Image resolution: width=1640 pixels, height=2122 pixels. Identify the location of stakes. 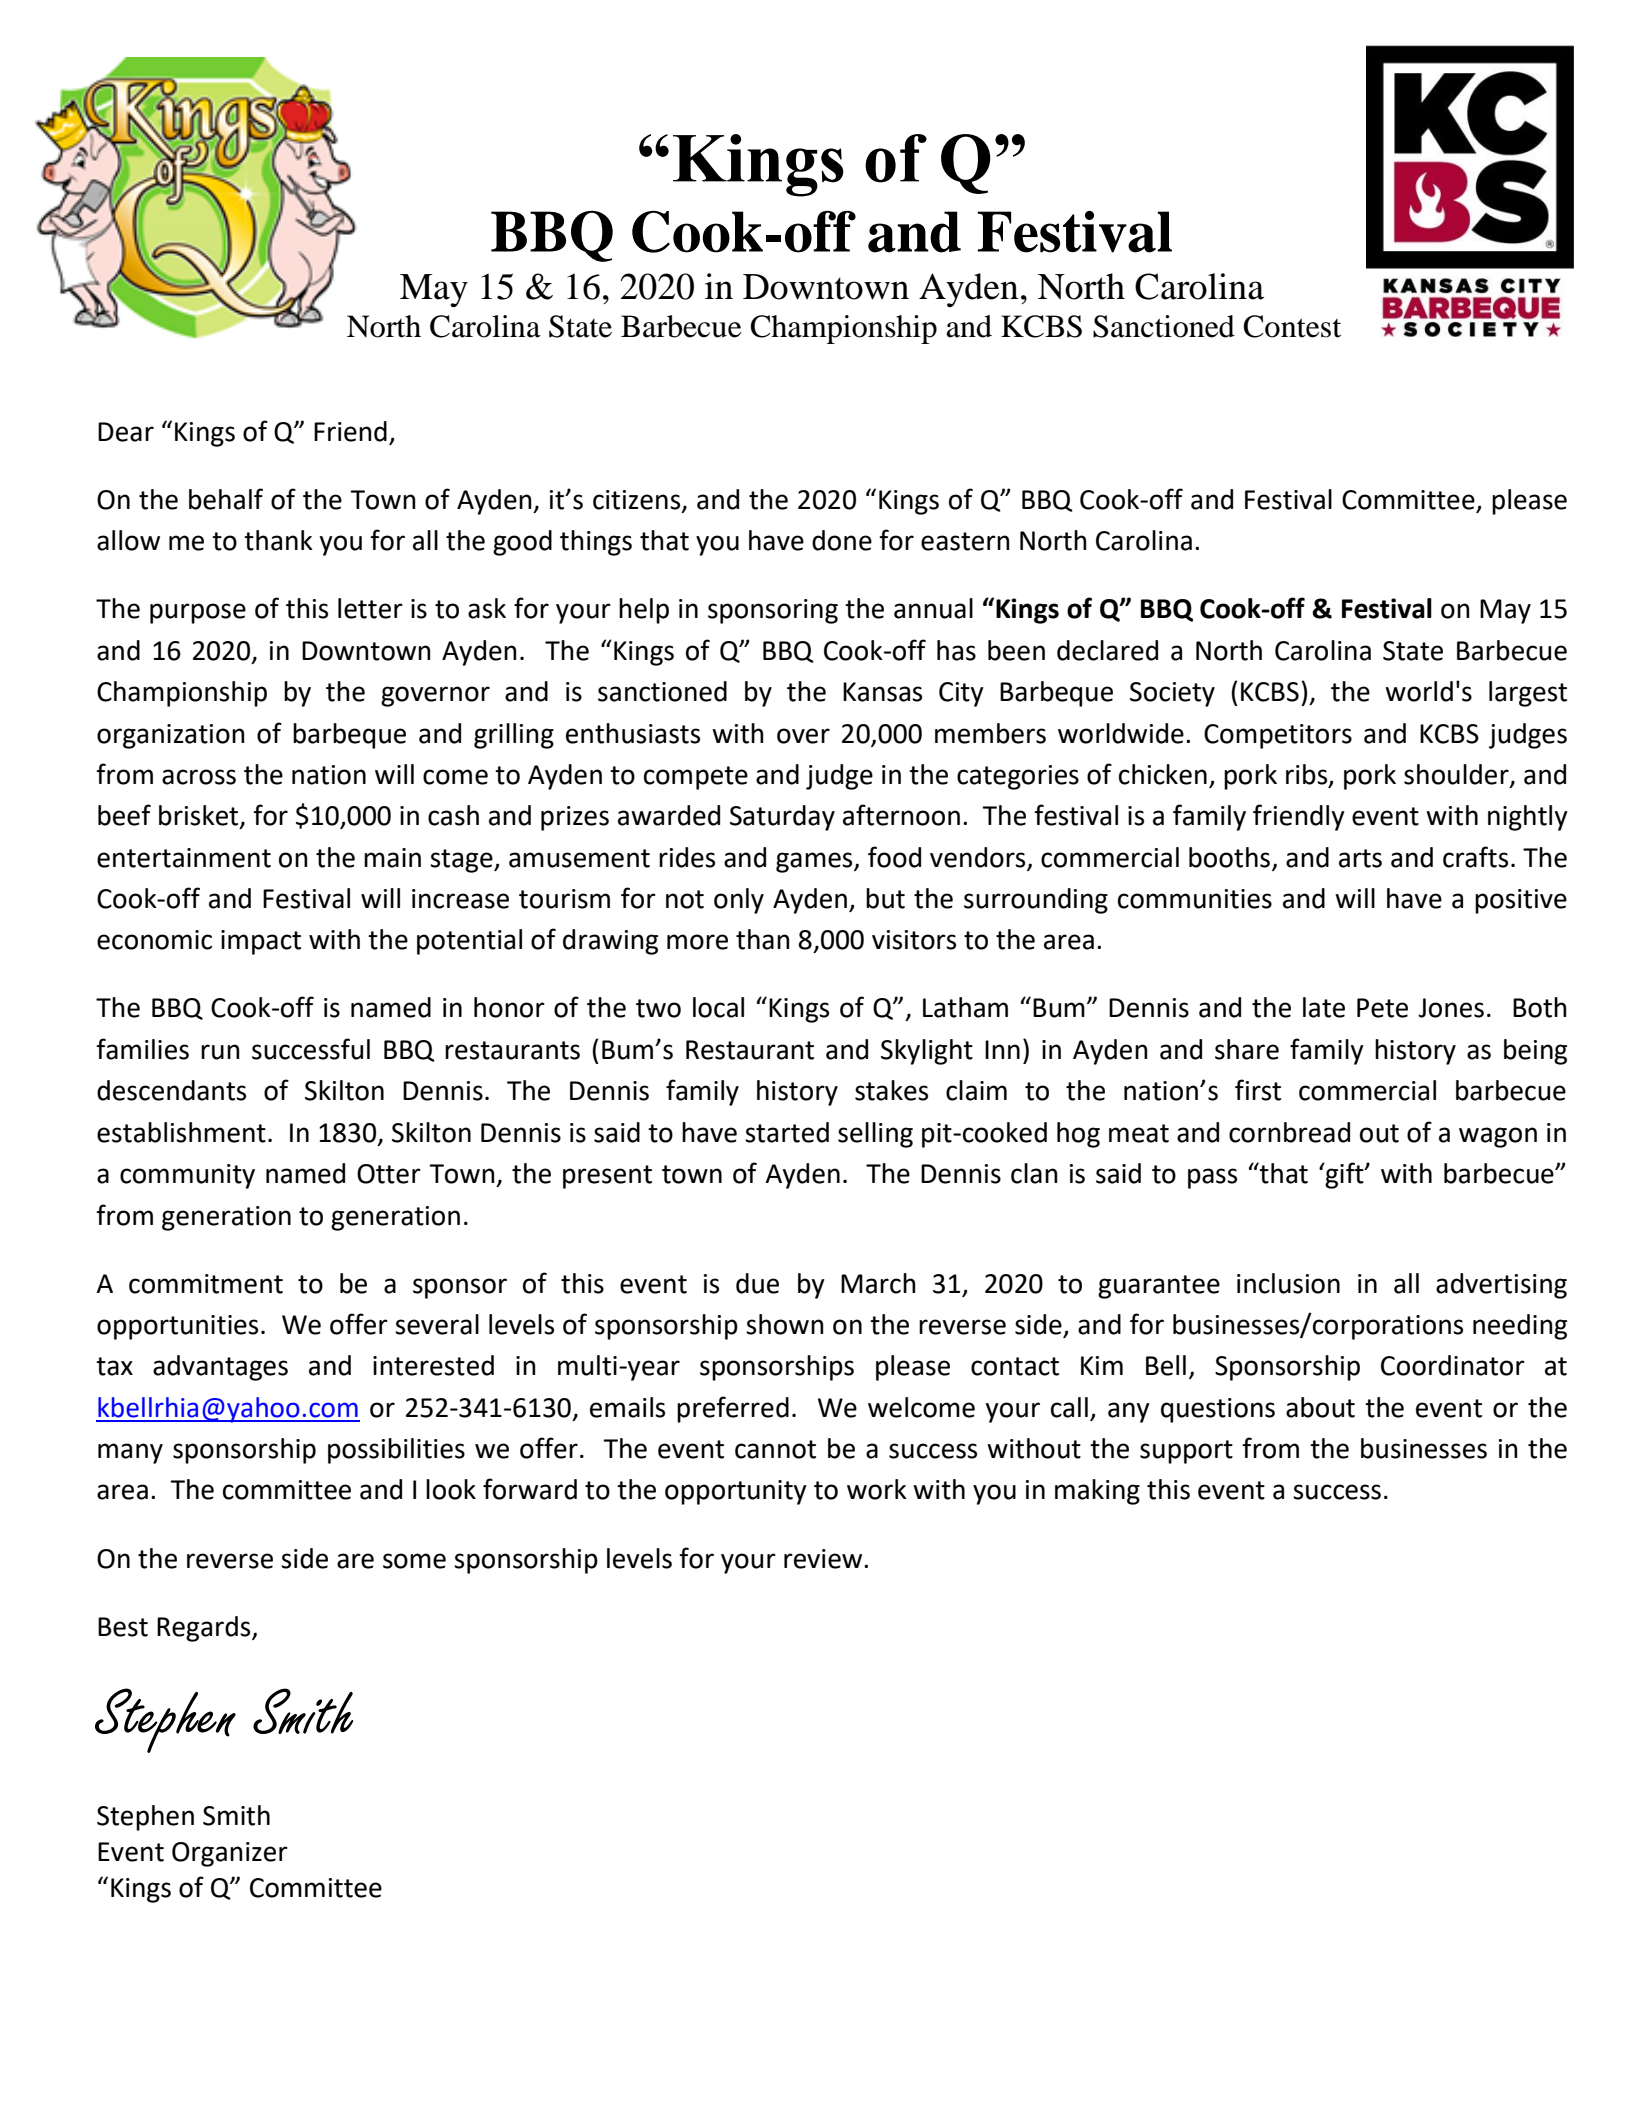
(891, 1090).
